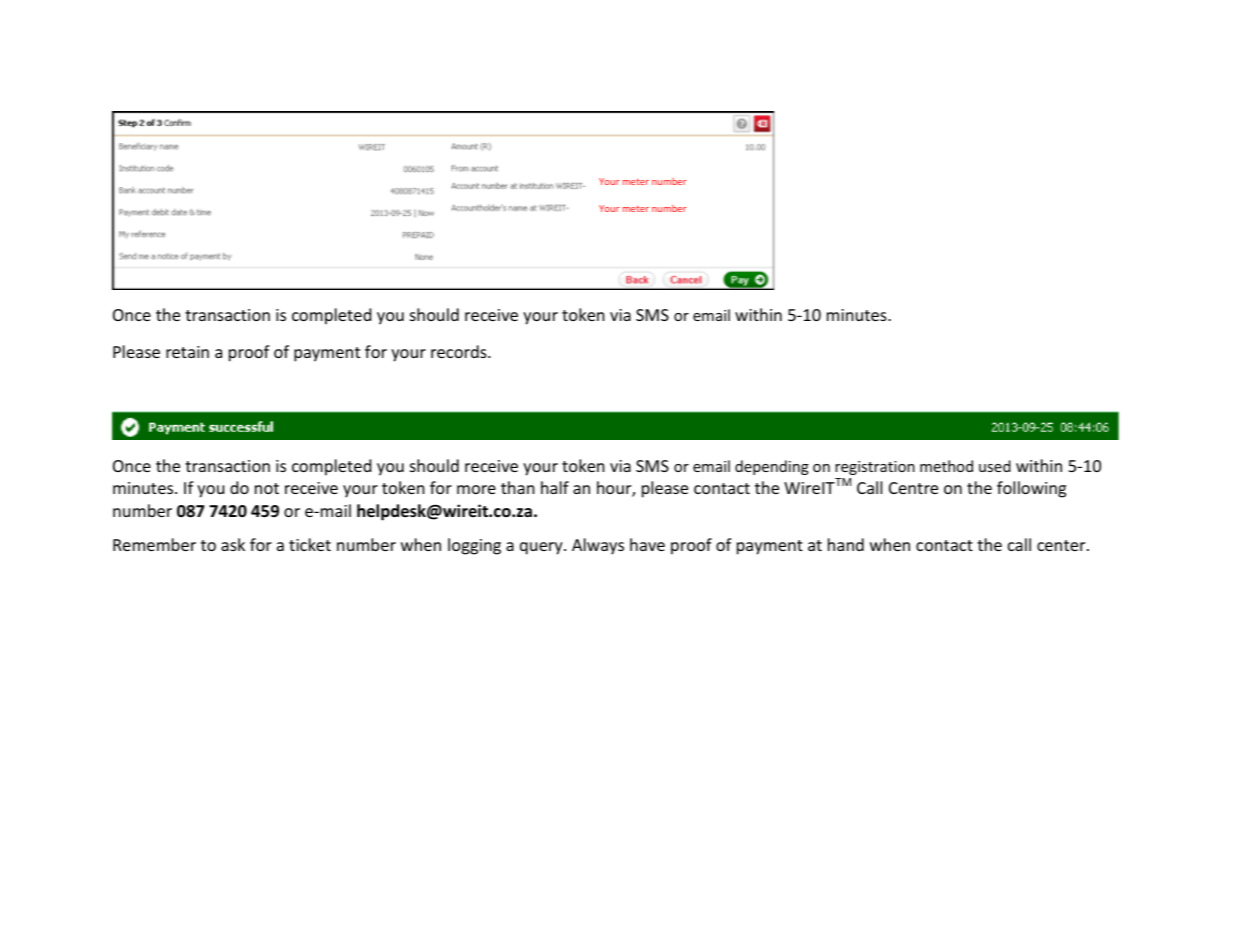  I want to click on depending, so click(772, 467).
